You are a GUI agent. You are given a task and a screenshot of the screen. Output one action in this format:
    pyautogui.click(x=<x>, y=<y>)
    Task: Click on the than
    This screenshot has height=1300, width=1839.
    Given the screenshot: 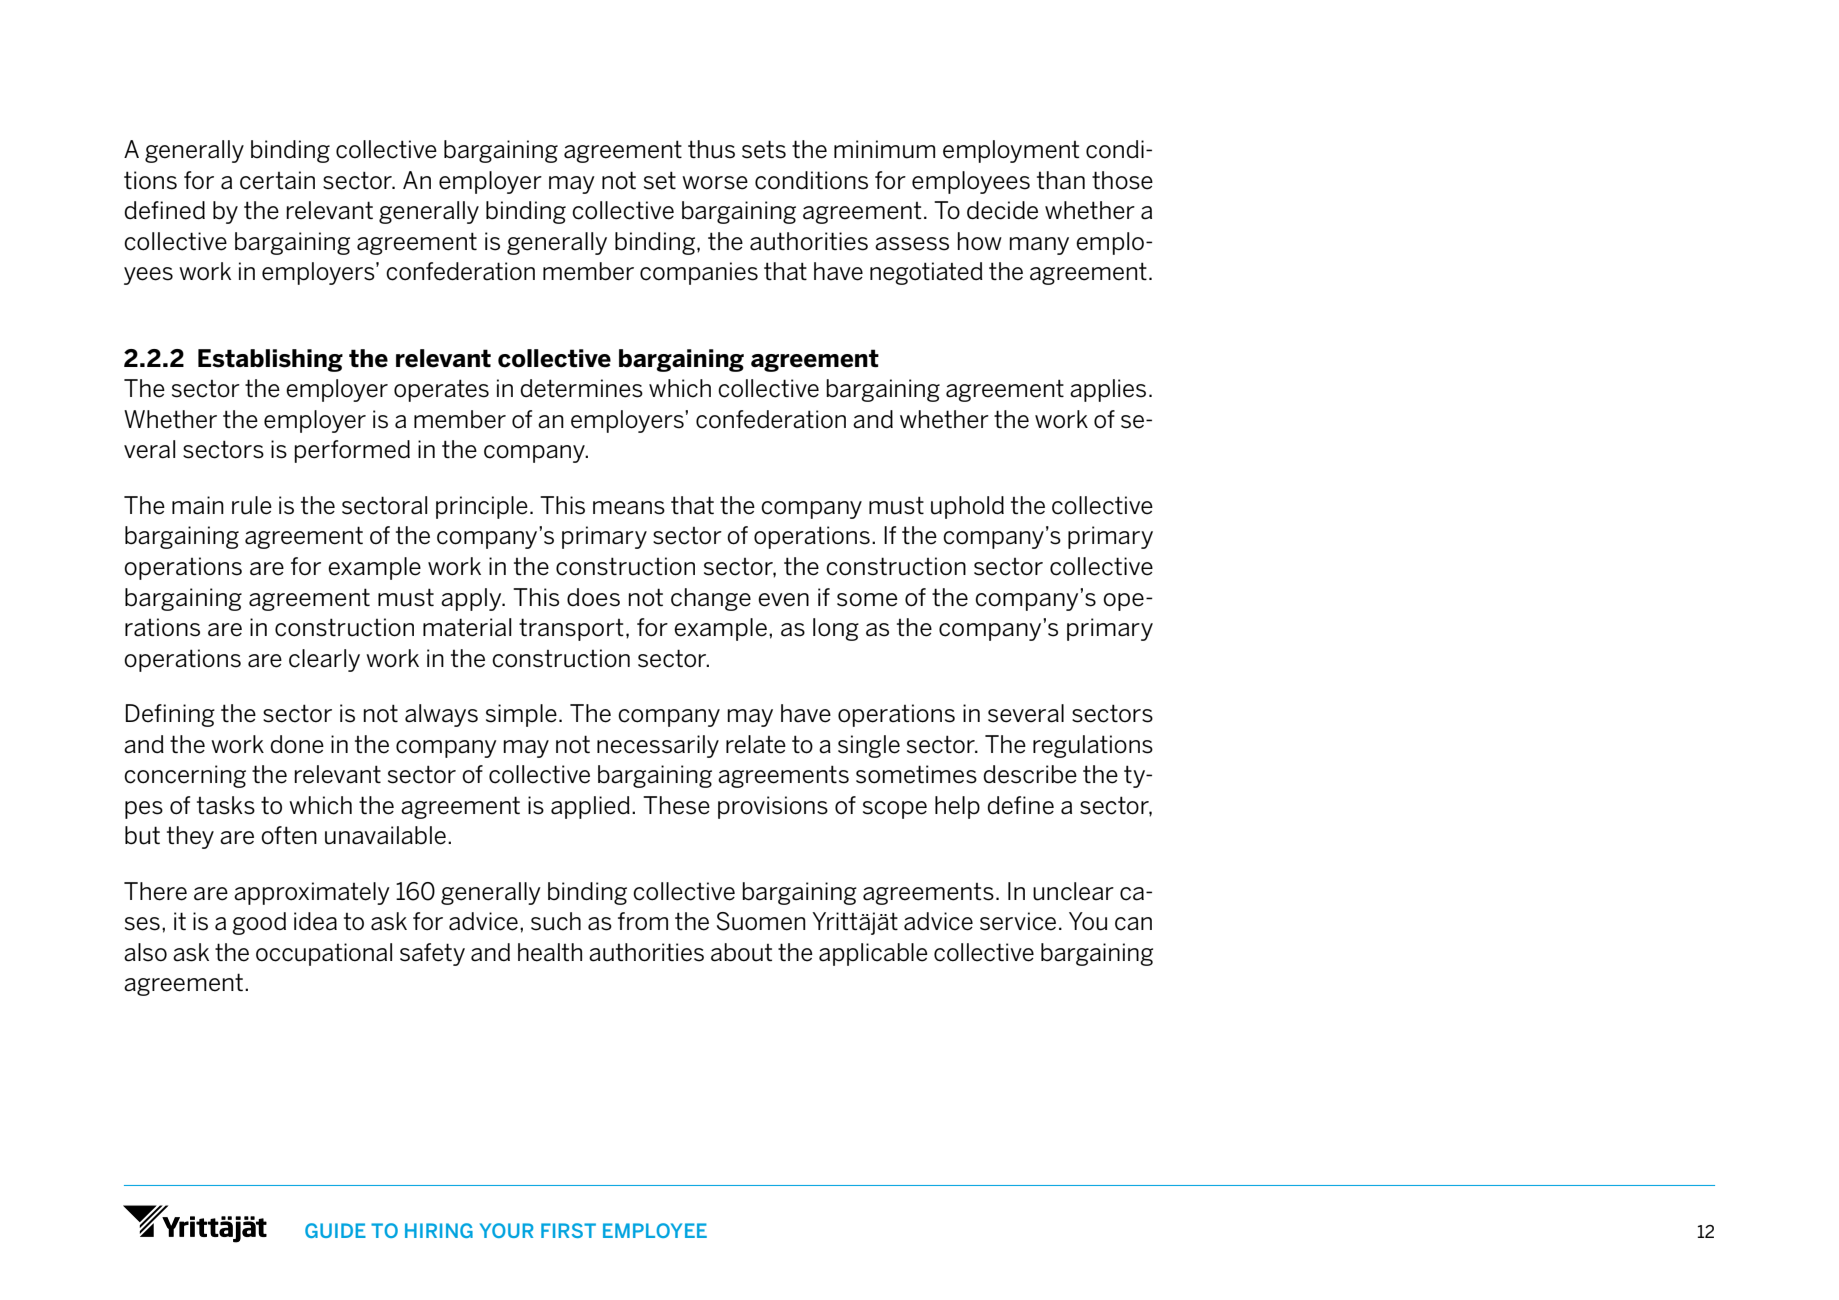 What is the action you would take?
    pyautogui.click(x=1061, y=180)
